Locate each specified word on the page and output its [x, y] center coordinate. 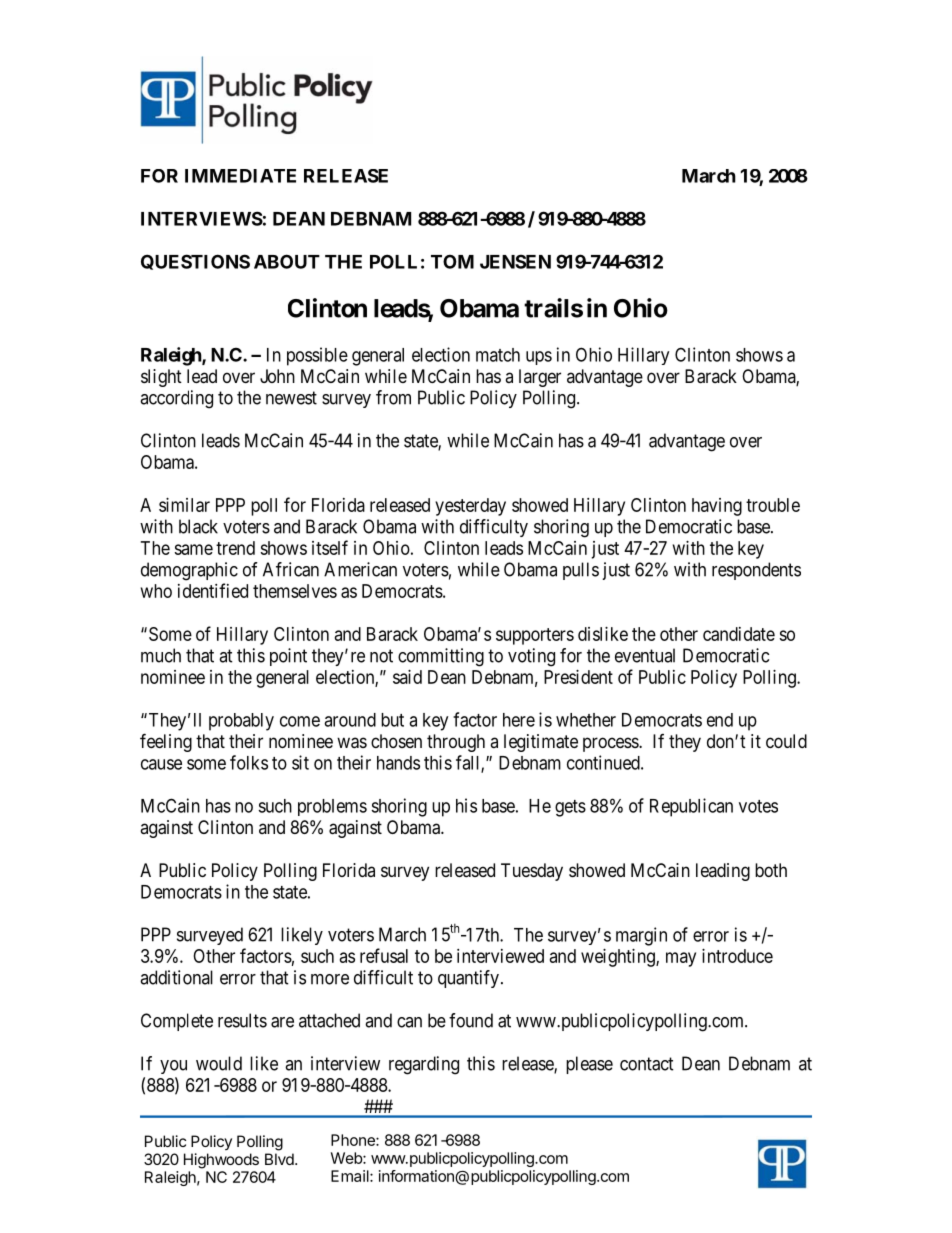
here [519, 720]
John [277, 376]
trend [235, 548]
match [498, 355]
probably [241, 722]
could [786, 741]
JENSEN [515, 261]
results [242, 1020]
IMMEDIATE [240, 176]
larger [540, 378]
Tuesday [532, 872]
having [717, 507]
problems [332, 807]
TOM [452, 261]
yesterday [470, 507]
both [771, 870]
